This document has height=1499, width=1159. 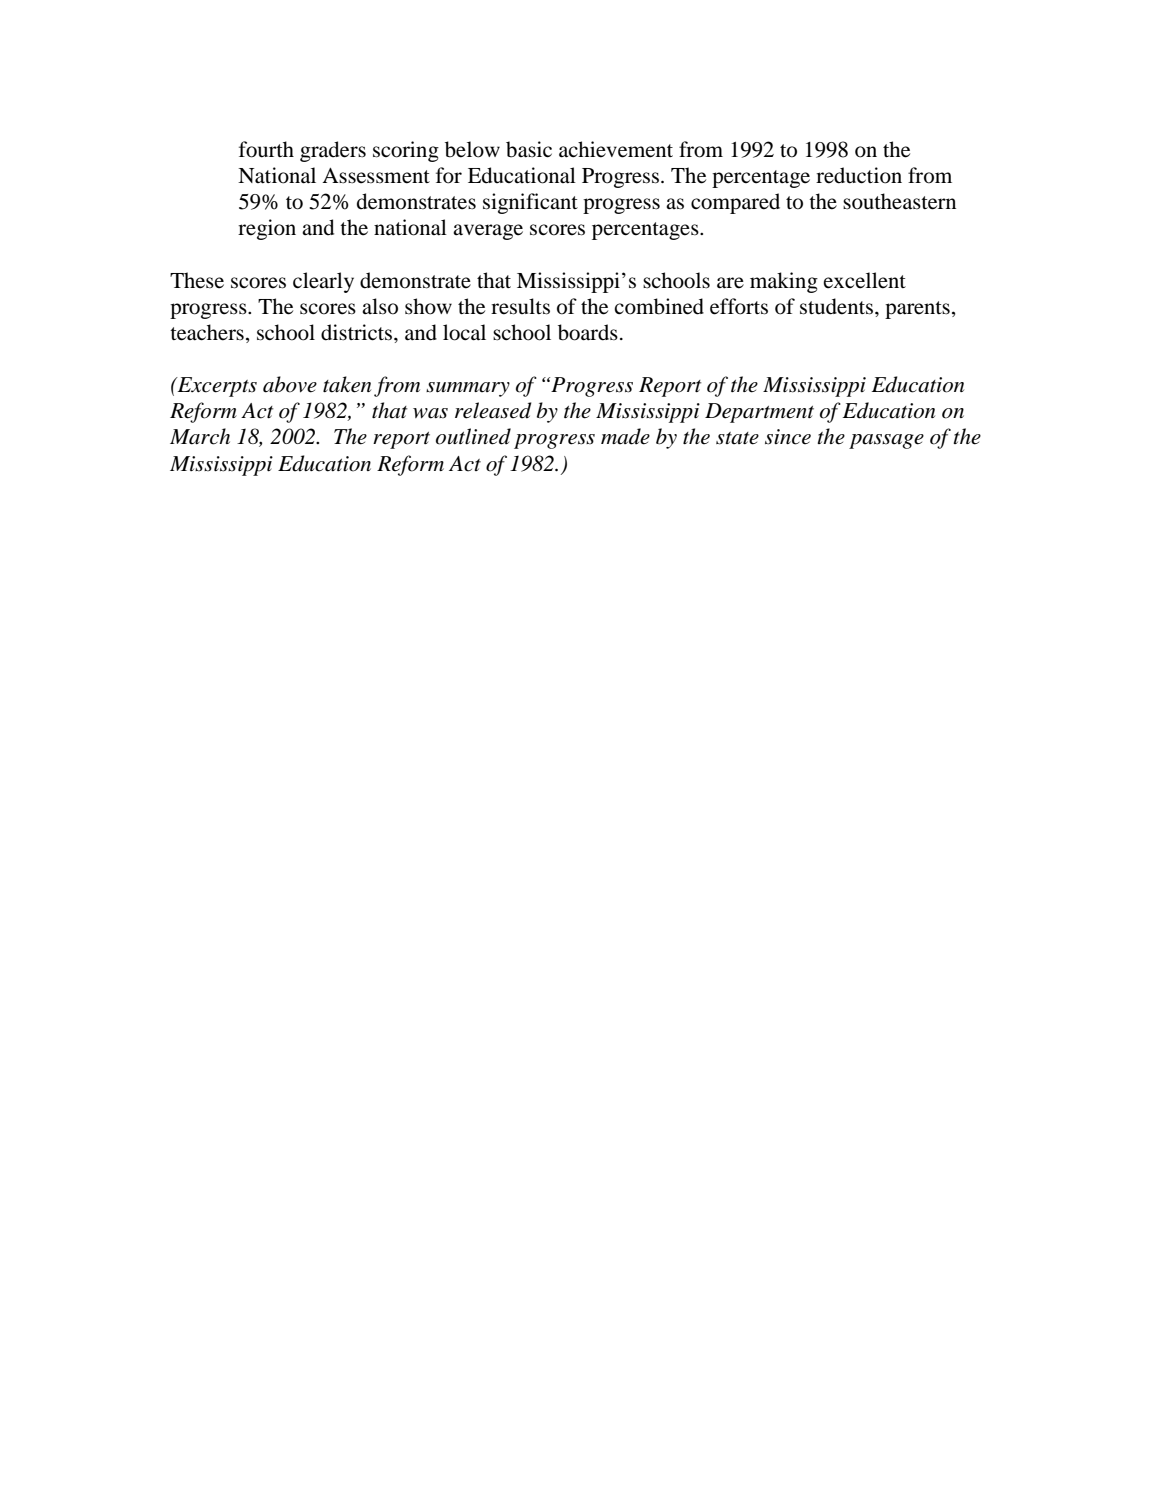 What do you see at coordinates (859, 175) in the document?
I see `reduction` at bounding box center [859, 175].
